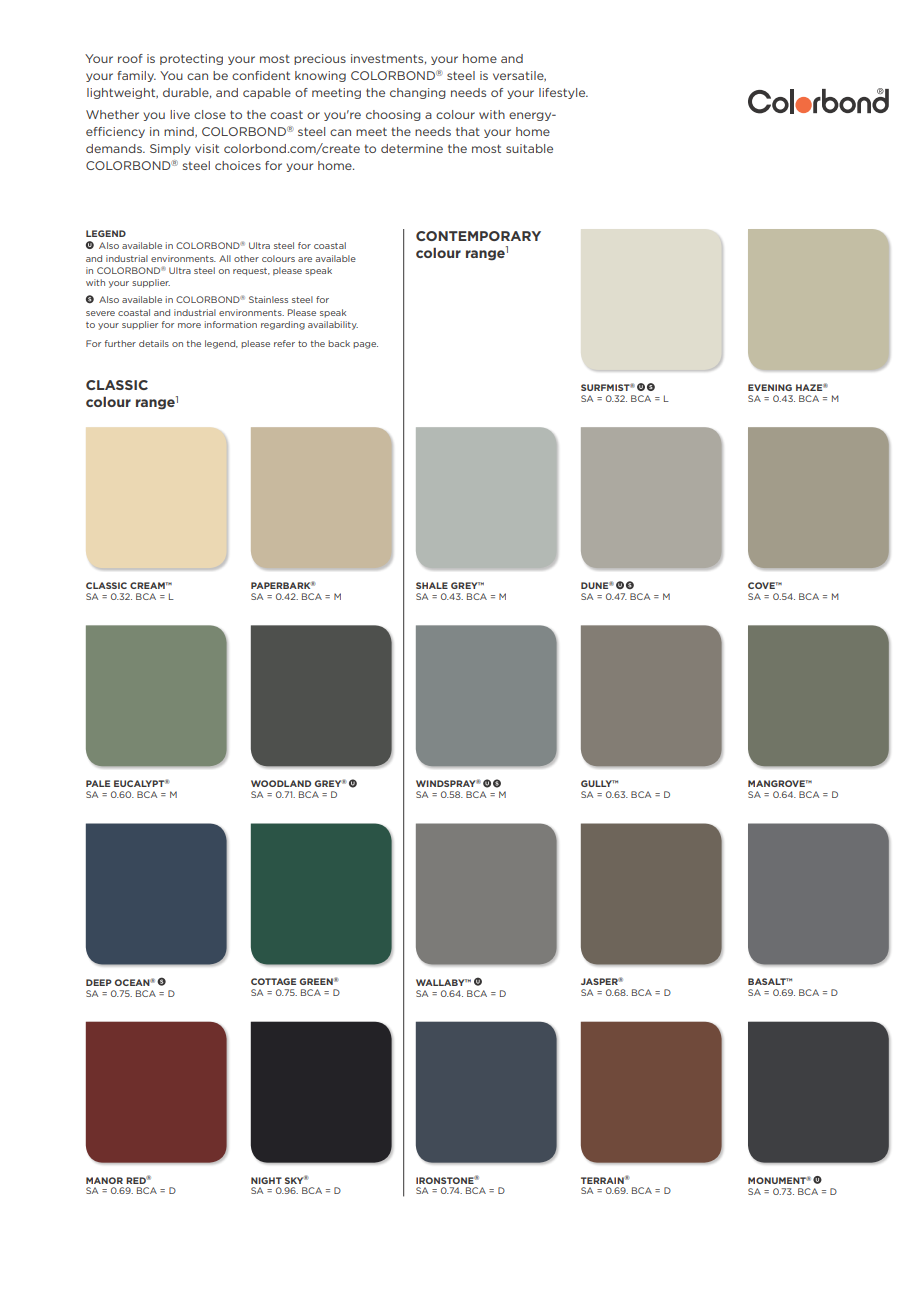 Image resolution: width=924 pixels, height=1308 pixels. What do you see at coordinates (180, 114) in the document?
I see `live` at bounding box center [180, 114].
